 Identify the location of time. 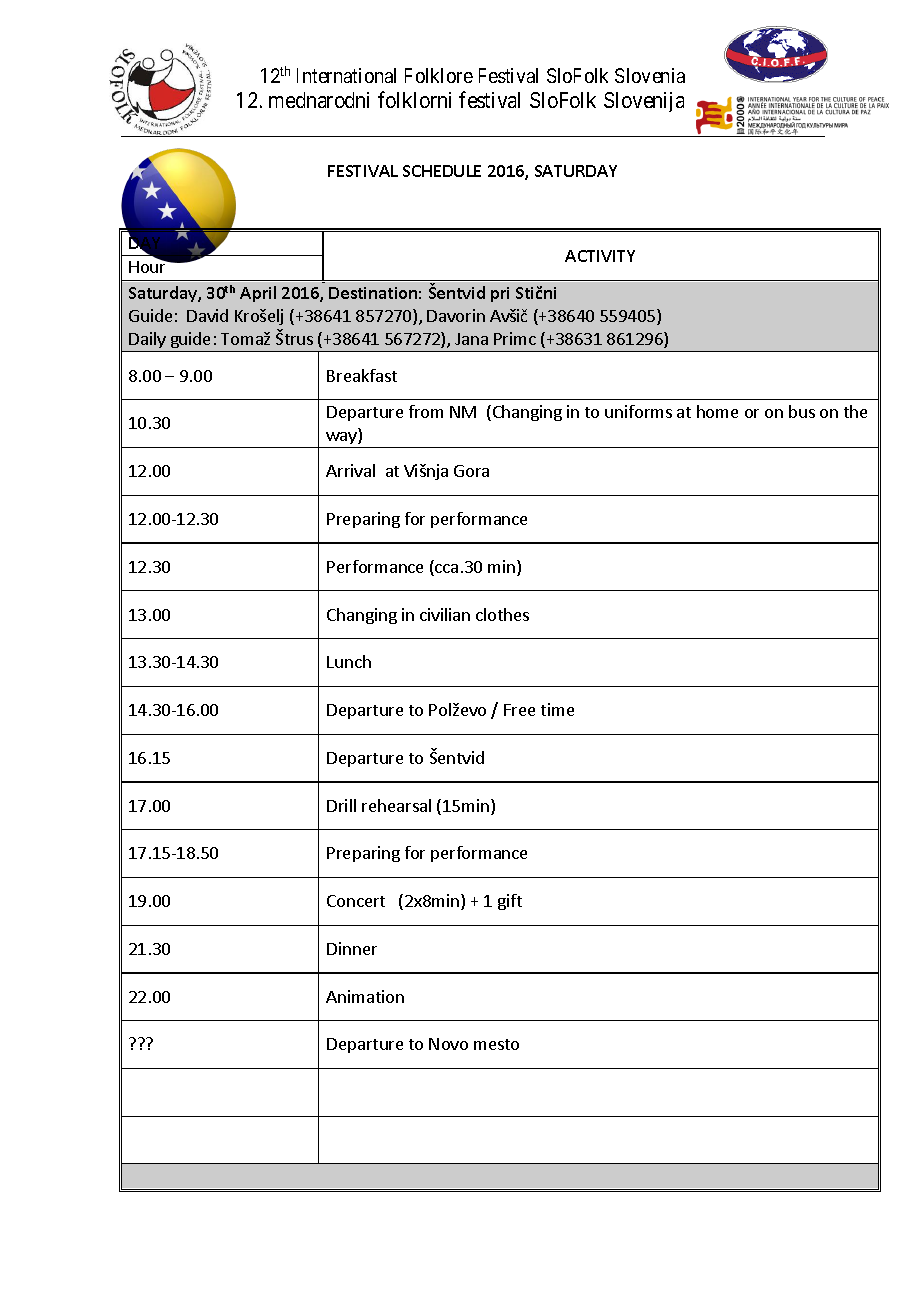
(557, 709).
